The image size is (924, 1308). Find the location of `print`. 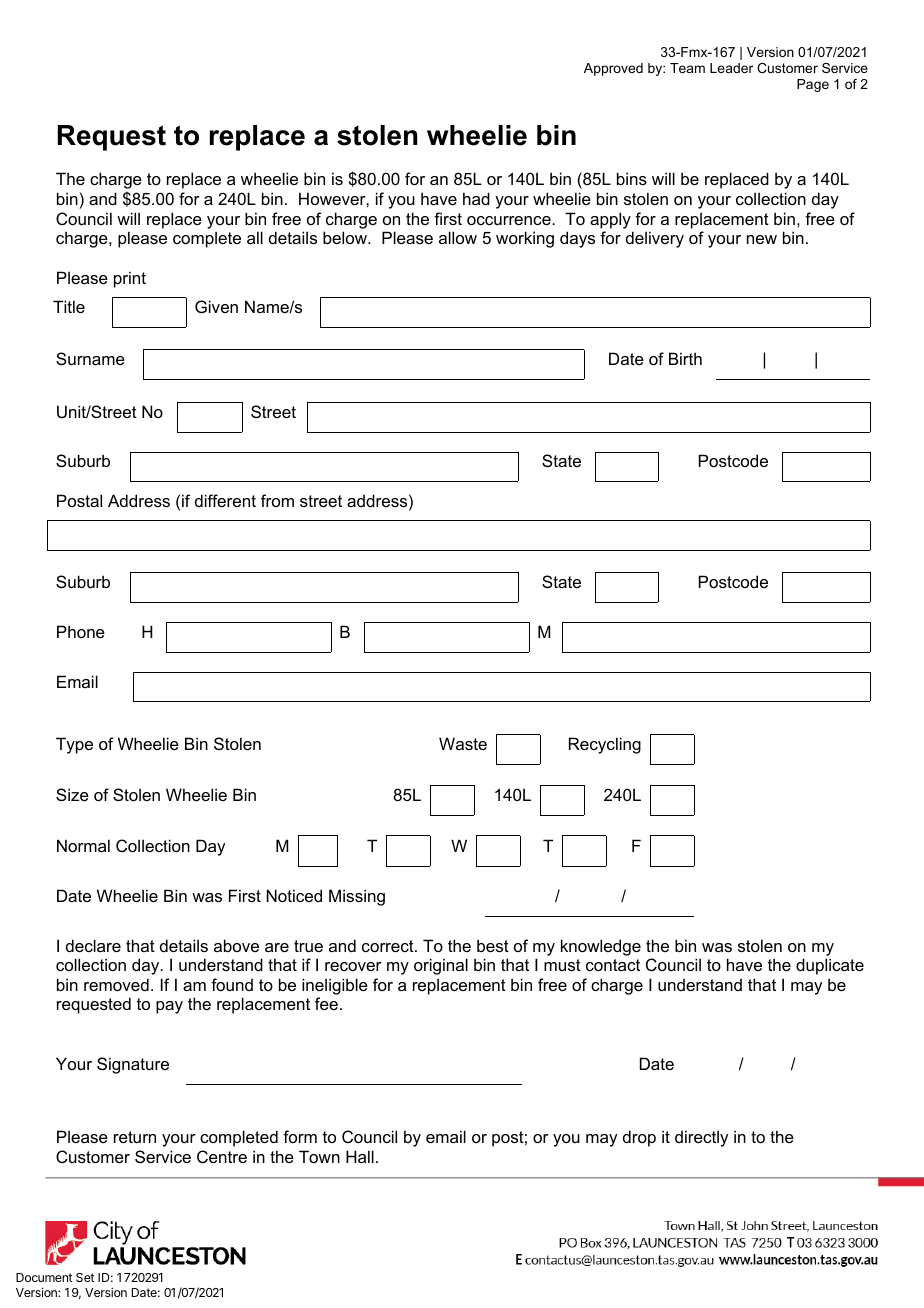

print is located at coordinates (130, 279).
